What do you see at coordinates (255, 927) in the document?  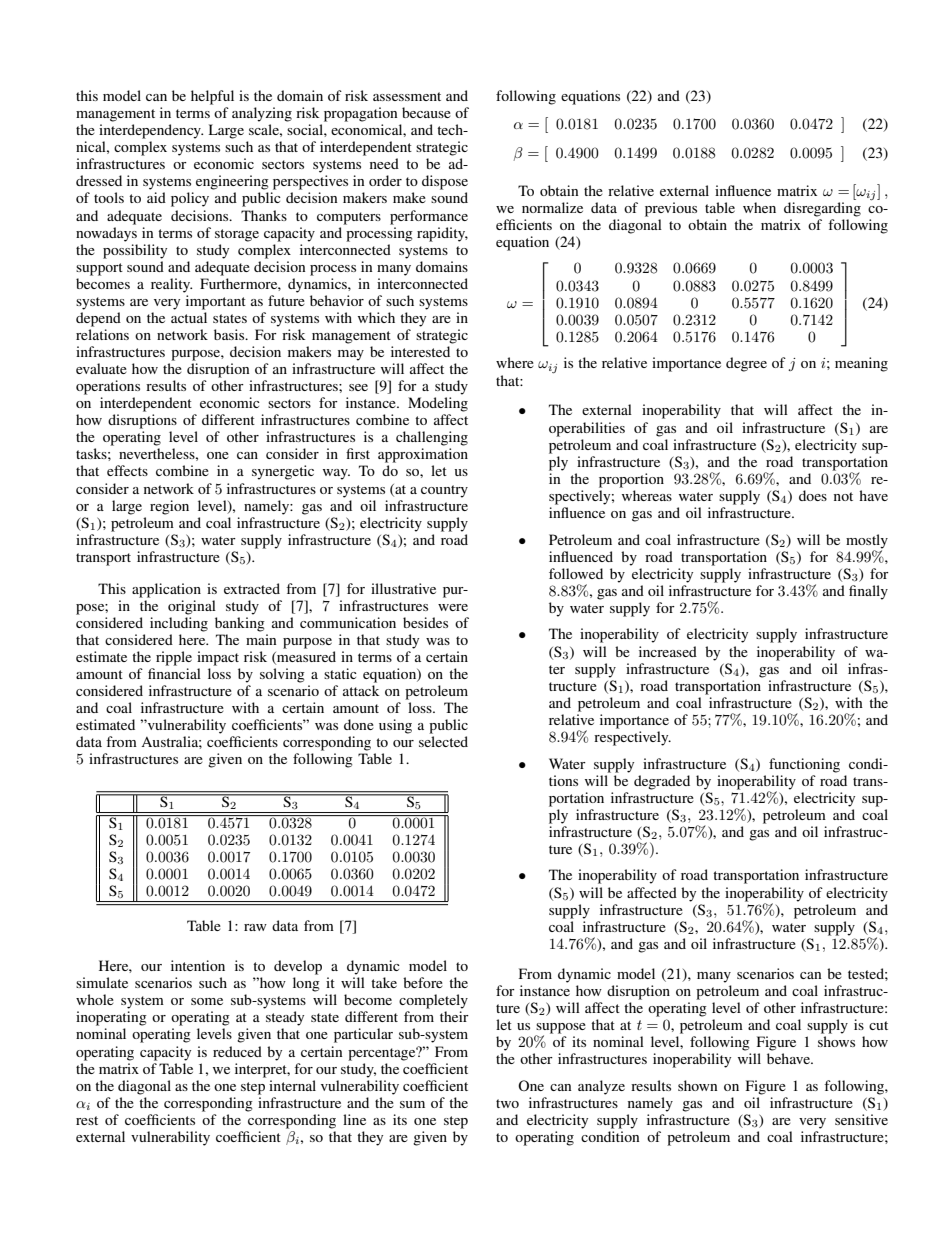 I see `raw` at bounding box center [255, 927].
